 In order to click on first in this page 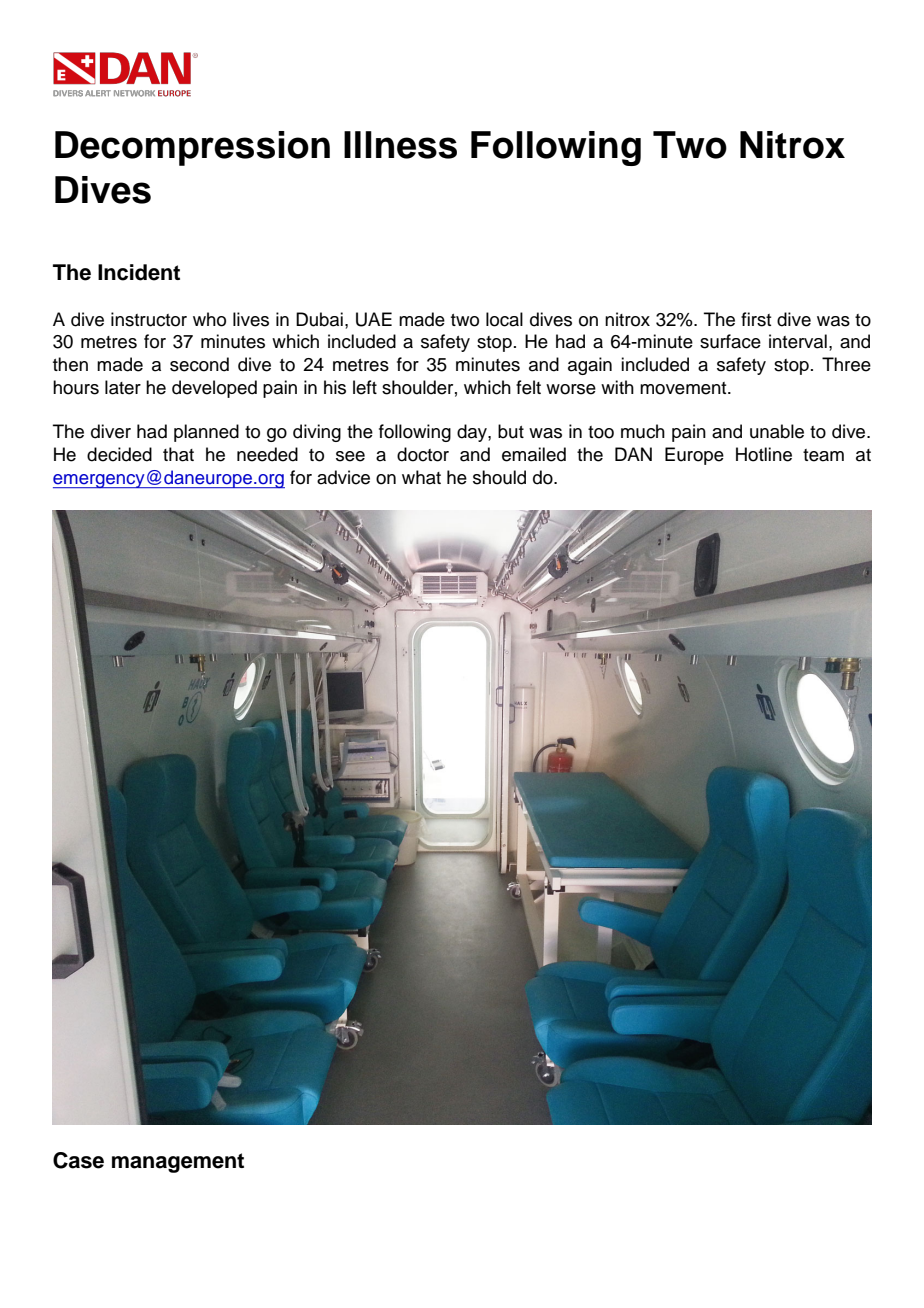, I will do `click(756, 319)`.
